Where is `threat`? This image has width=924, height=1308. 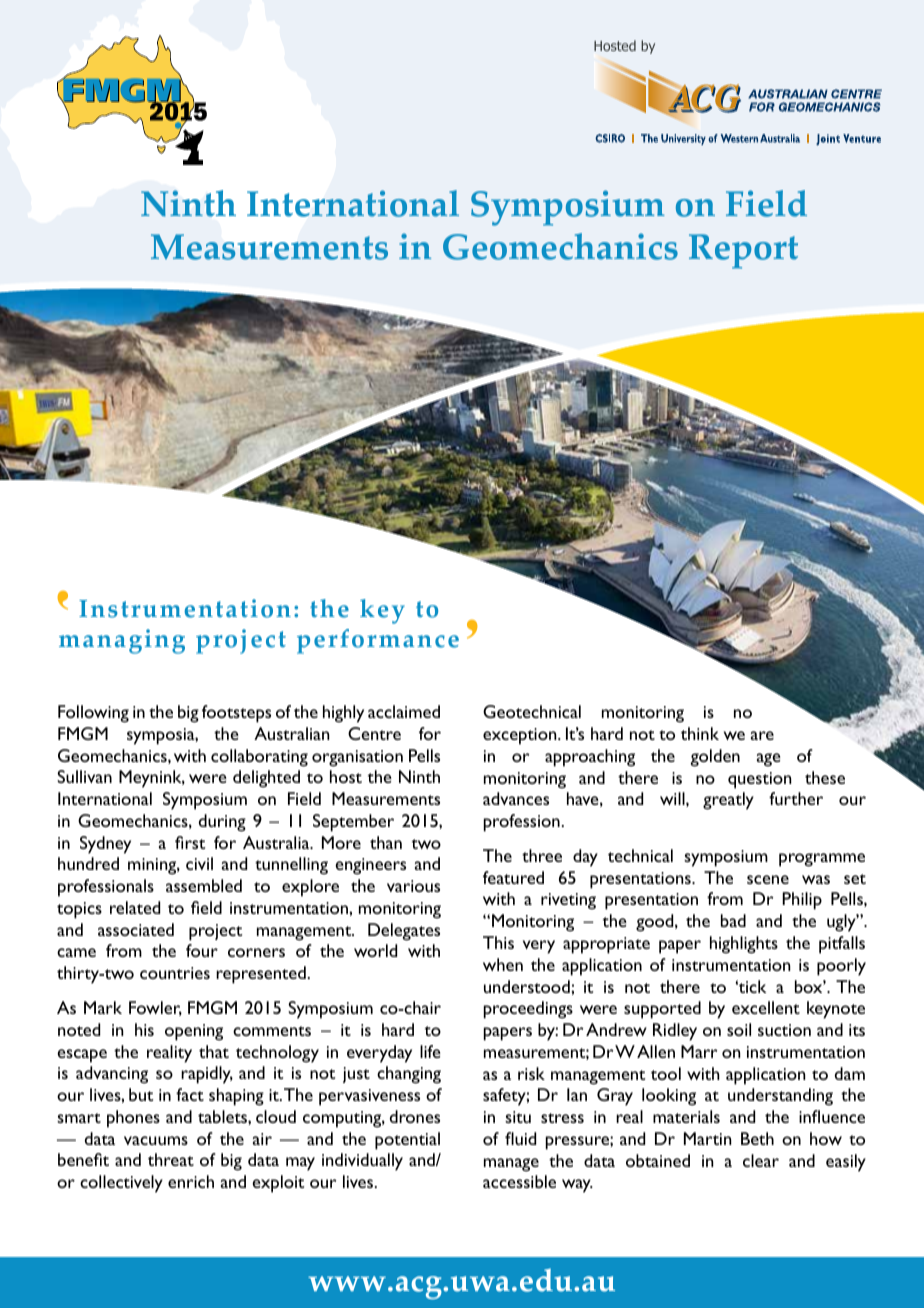 threat is located at coordinates (171, 1159).
